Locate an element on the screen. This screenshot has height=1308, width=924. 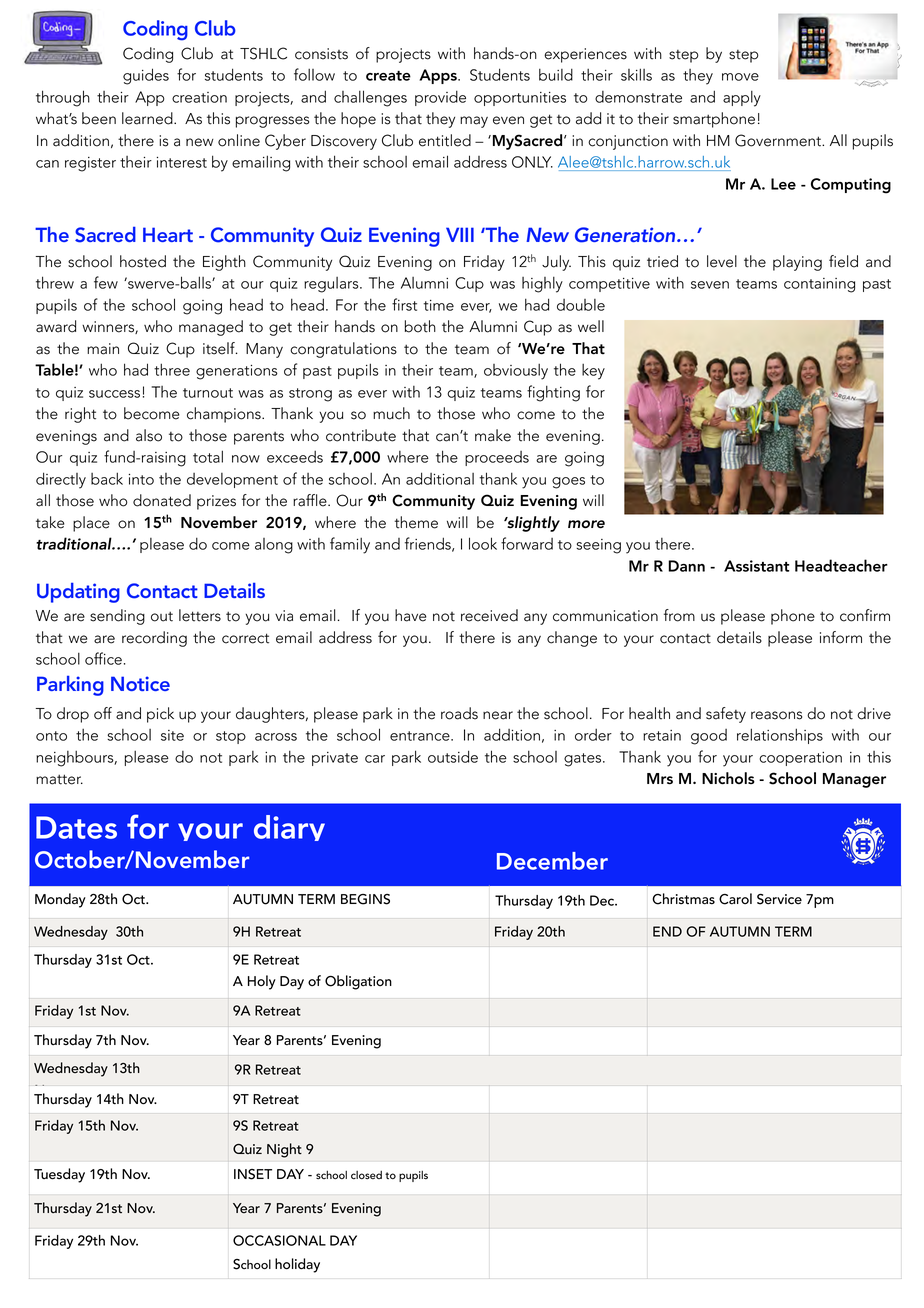
into is located at coordinates (141, 479).
